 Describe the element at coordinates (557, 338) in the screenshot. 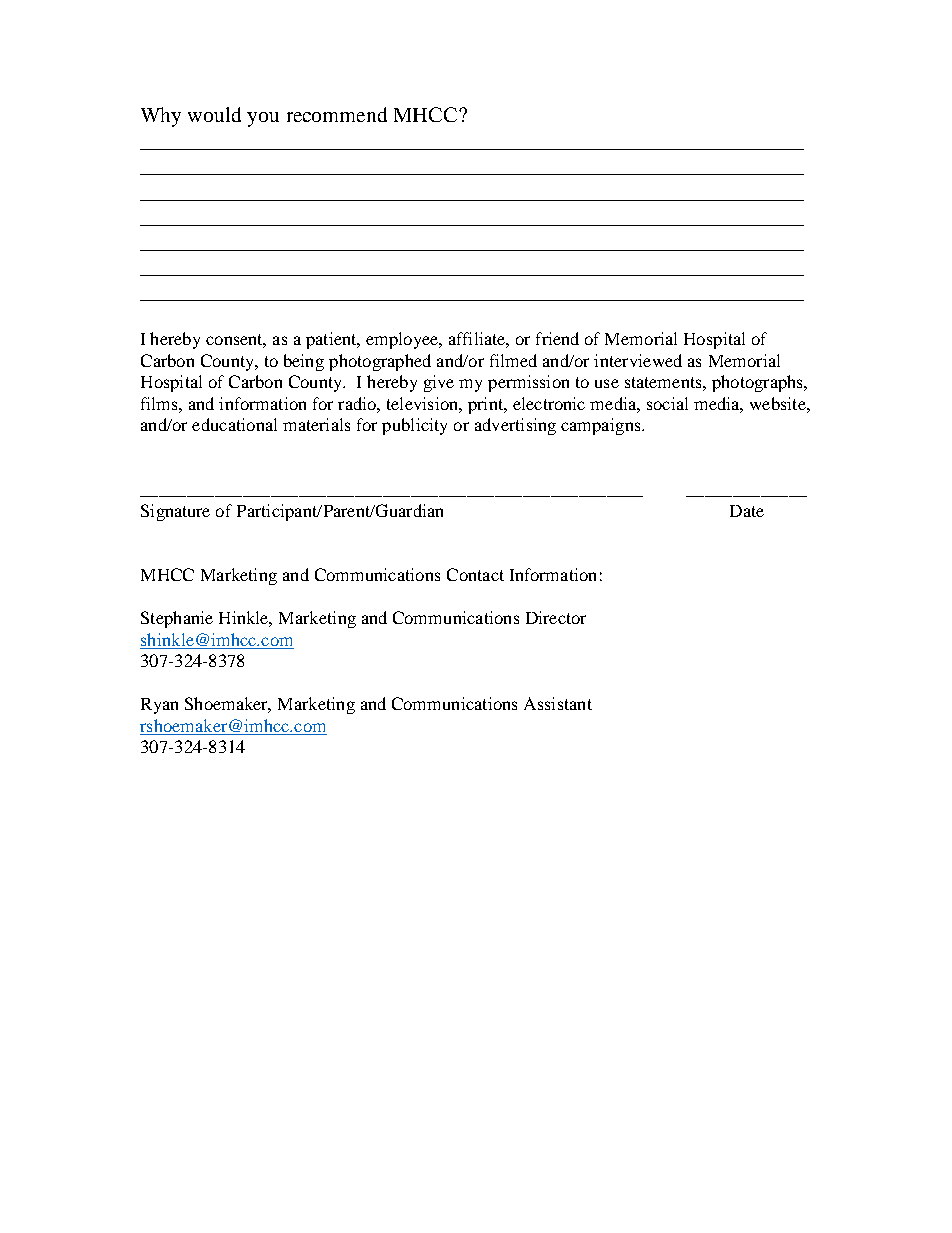

I see `friend` at that location.
